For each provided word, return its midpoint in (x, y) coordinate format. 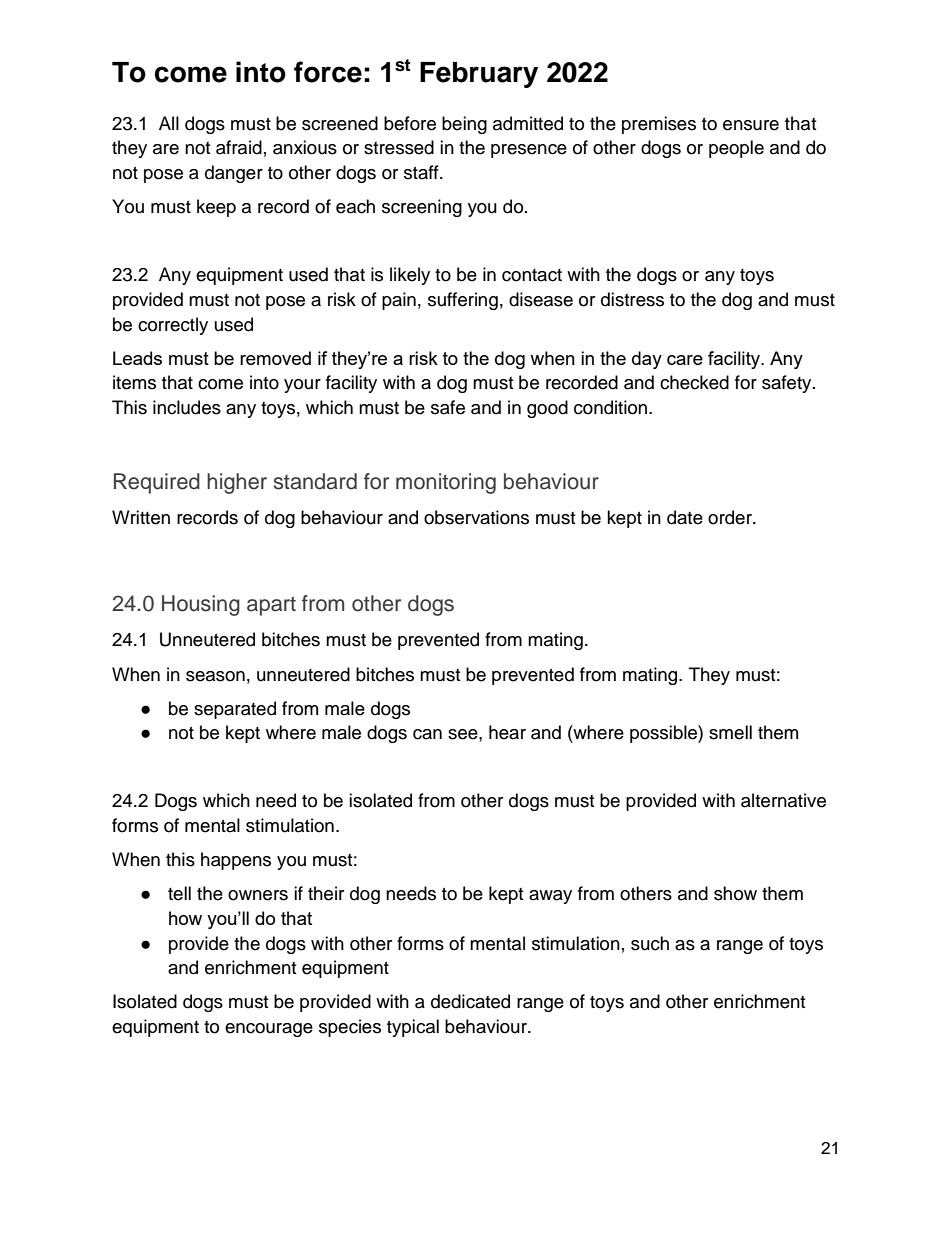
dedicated (470, 1001)
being (464, 125)
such (650, 943)
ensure (751, 125)
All (169, 123)
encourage (269, 1030)
